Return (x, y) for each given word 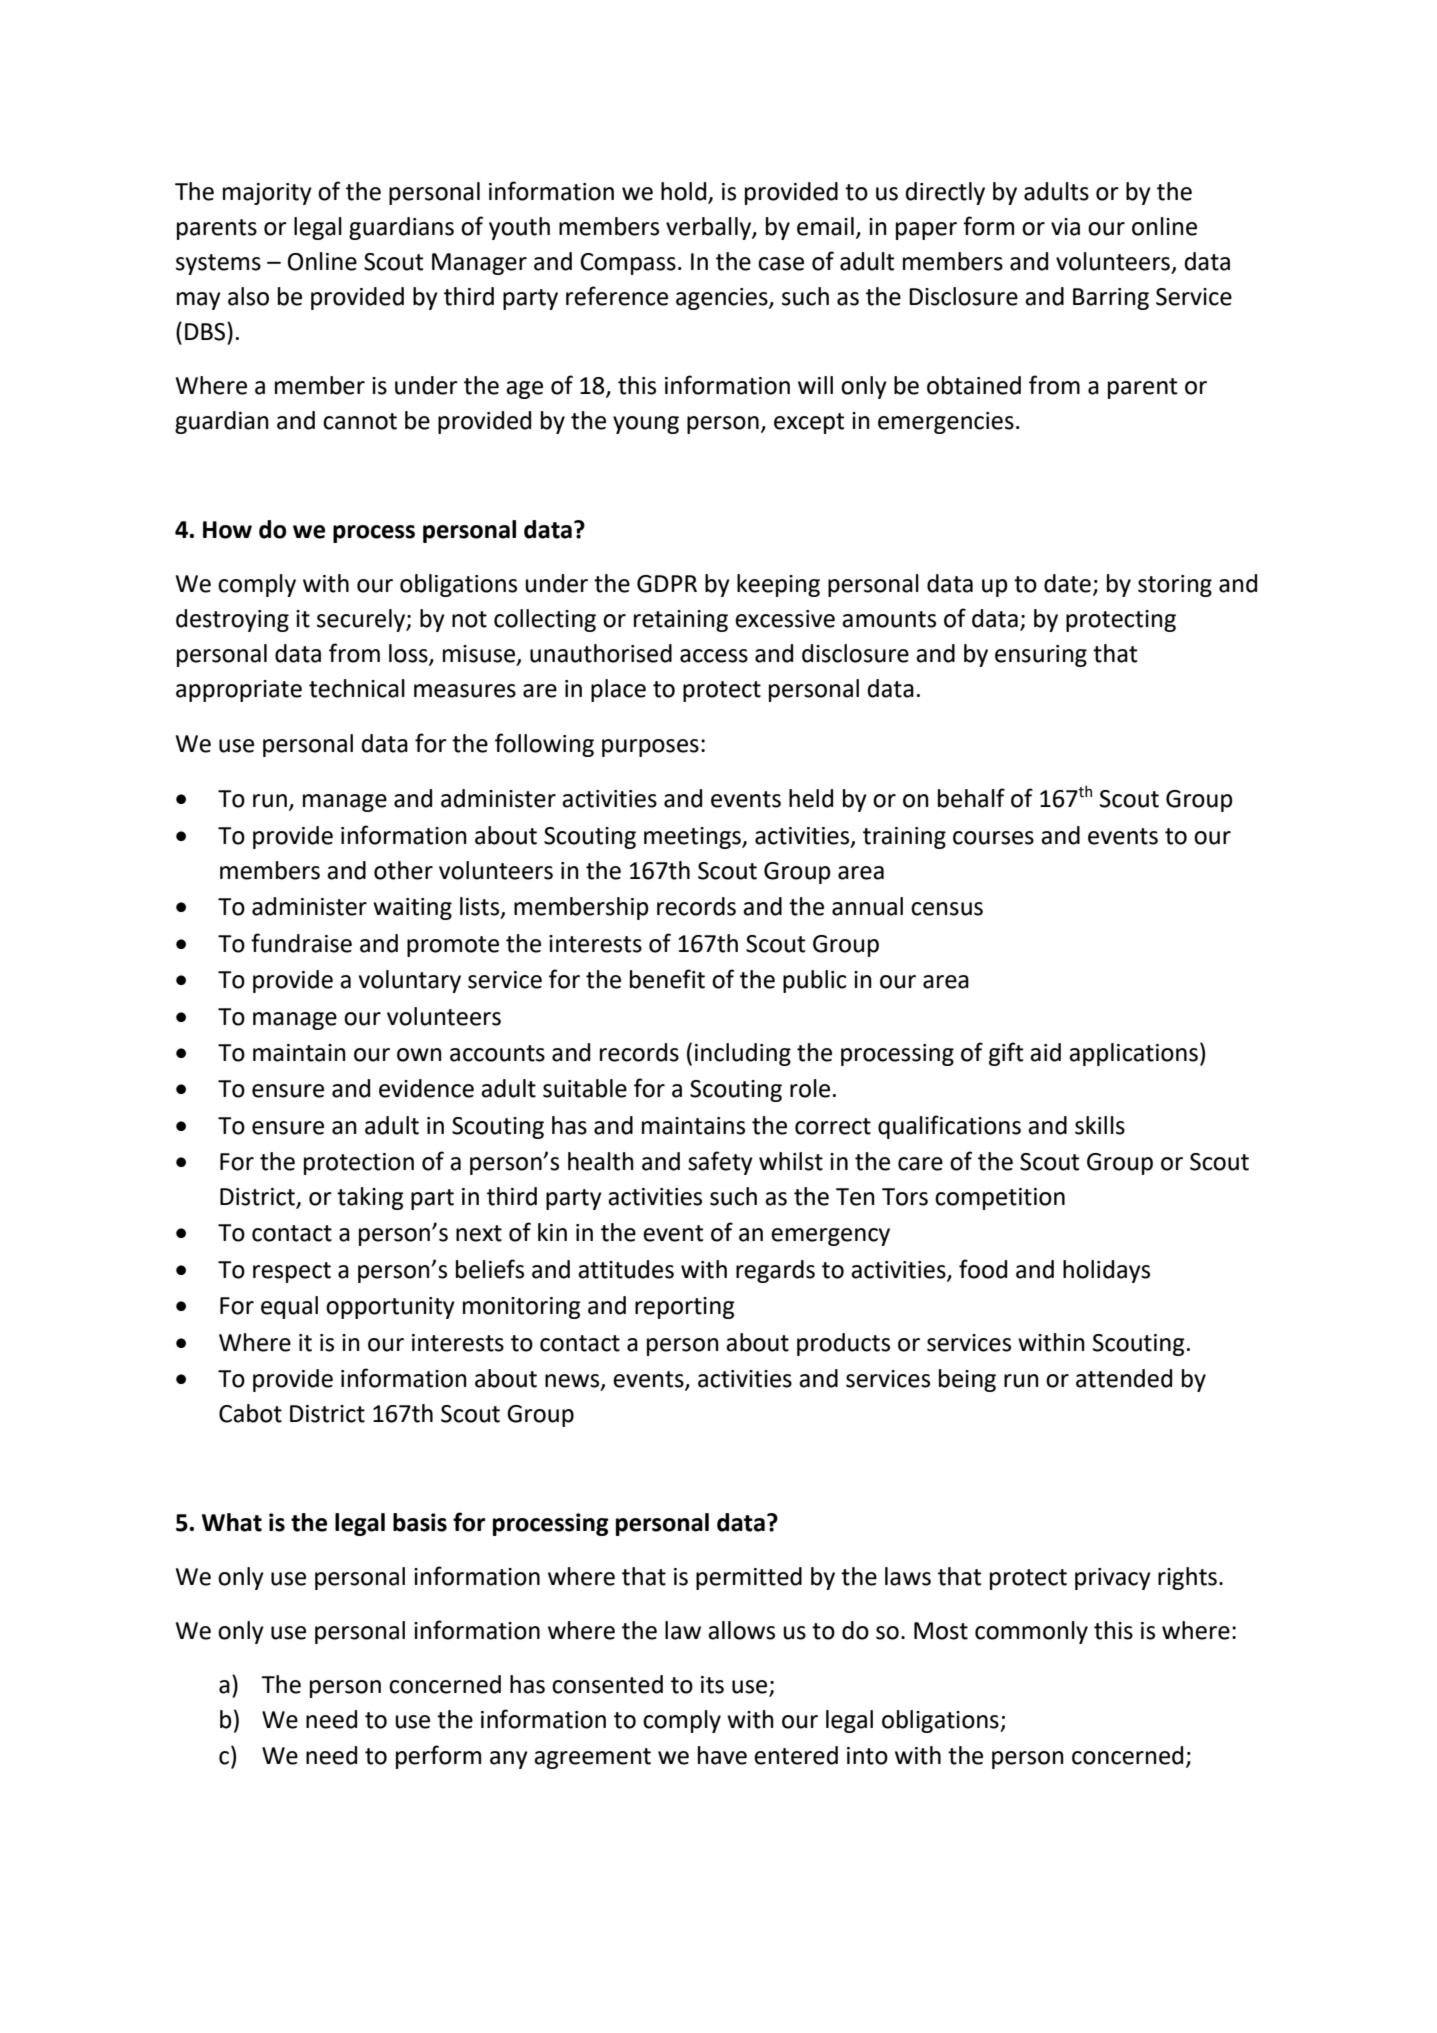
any (509, 1760)
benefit (667, 979)
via (1065, 227)
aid (1045, 1052)
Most (941, 1631)
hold (685, 192)
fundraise (301, 943)
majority (267, 194)
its (712, 1685)
